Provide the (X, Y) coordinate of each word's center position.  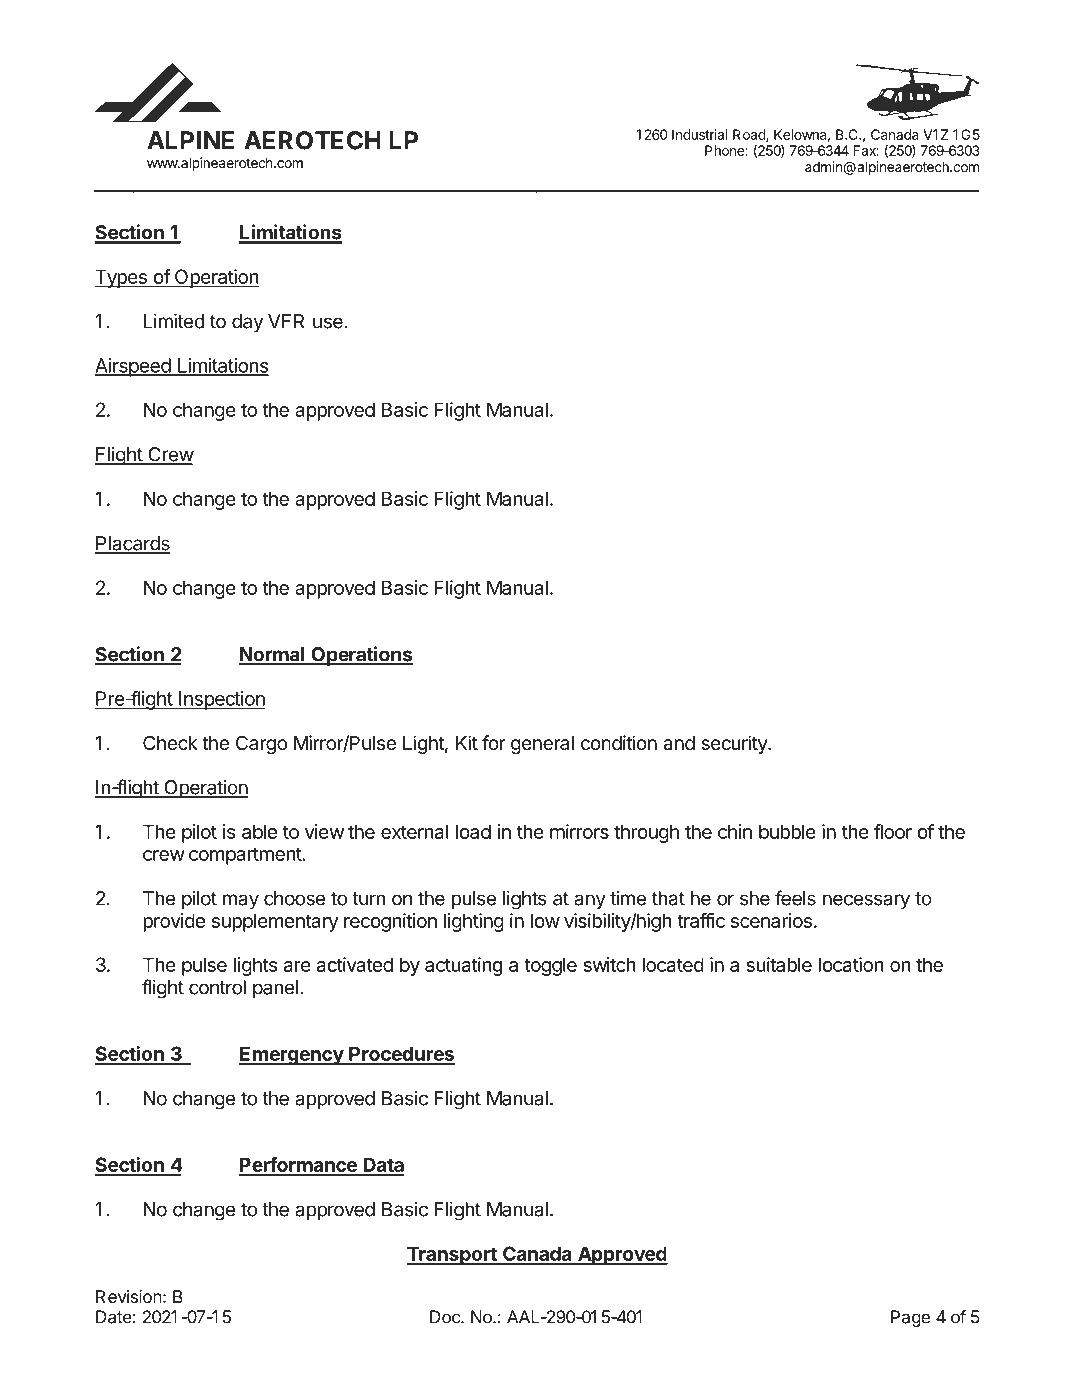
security (735, 744)
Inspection (221, 700)
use (329, 323)
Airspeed (133, 367)
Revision (129, 1296)
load (473, 831)
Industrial (700, 134)
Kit (467, 742)
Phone (725, 150)
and (679, 743)
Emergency (292, 1055)
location (851, 964)
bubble (787, 831)
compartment (246, 856)
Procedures (401, 1055)
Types (121, 278)
